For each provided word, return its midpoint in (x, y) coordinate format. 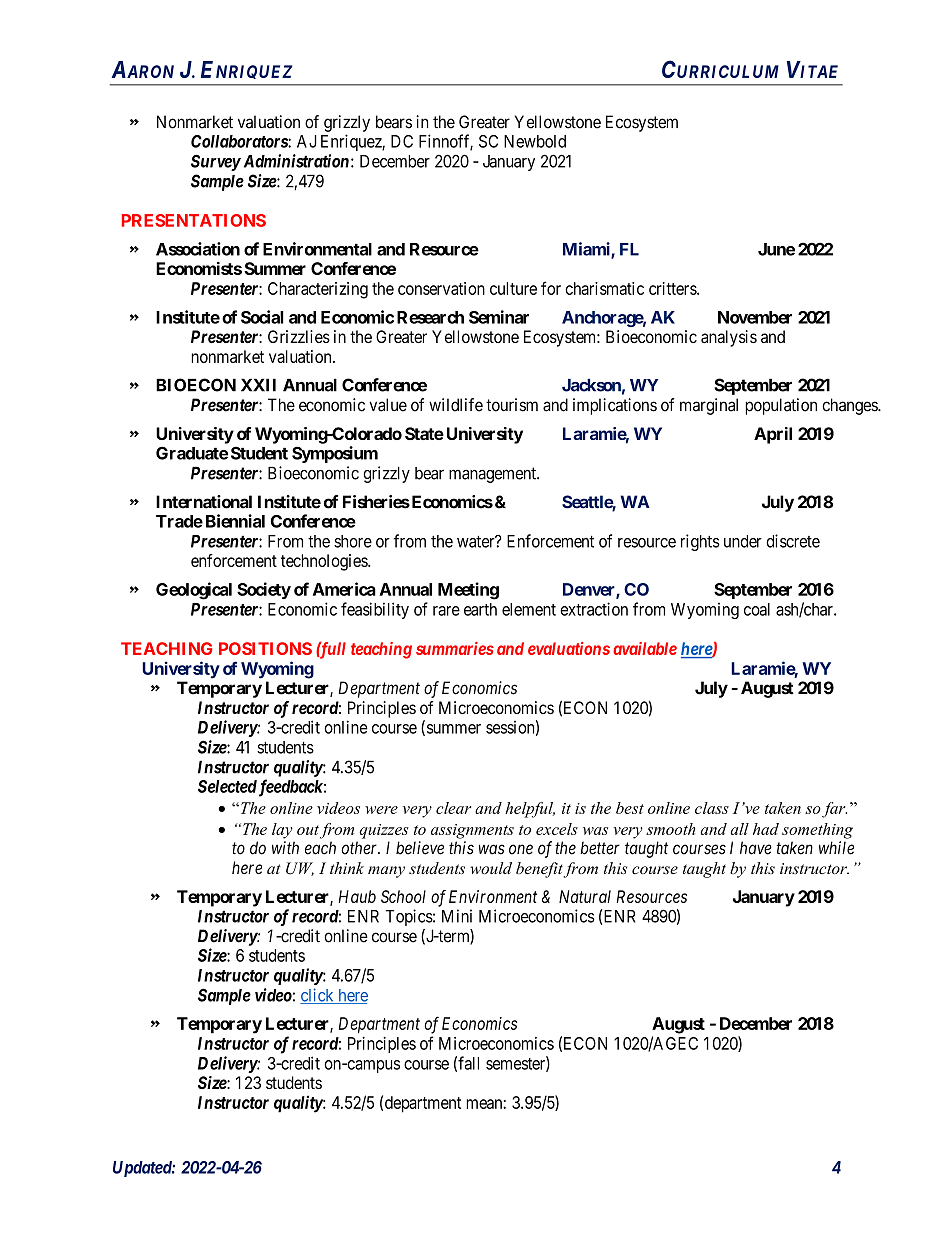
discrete (793, 541)
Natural (585, 896)
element (529, 609)
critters (673, 288)
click (318, 996)
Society (264, 590)
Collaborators (240, 141)
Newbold (535, 141)
